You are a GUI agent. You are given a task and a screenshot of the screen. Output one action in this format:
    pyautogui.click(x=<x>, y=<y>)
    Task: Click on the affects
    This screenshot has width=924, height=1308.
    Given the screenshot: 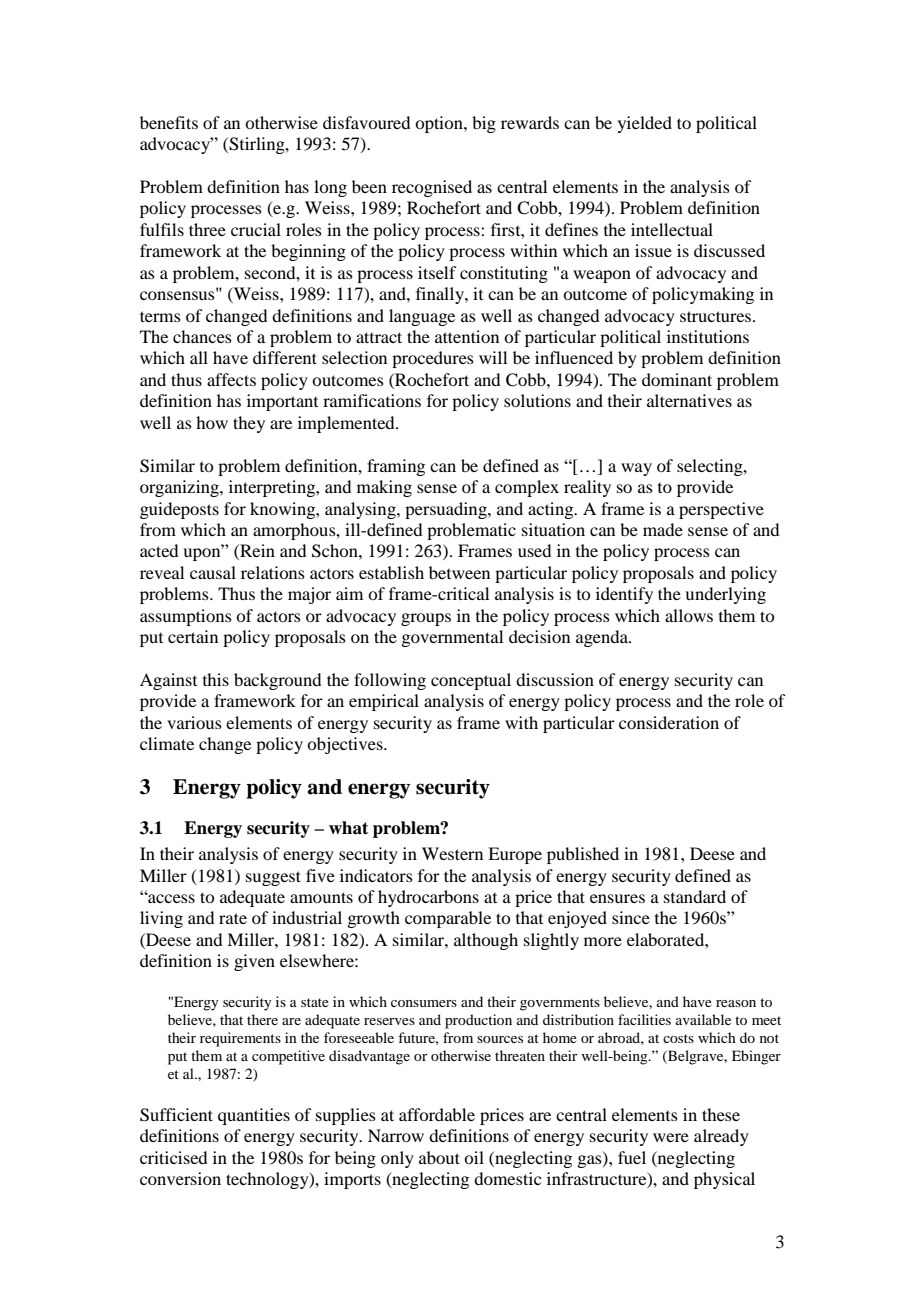 What is the action you would take?
    pyautogui.click(x=231, y=379)
